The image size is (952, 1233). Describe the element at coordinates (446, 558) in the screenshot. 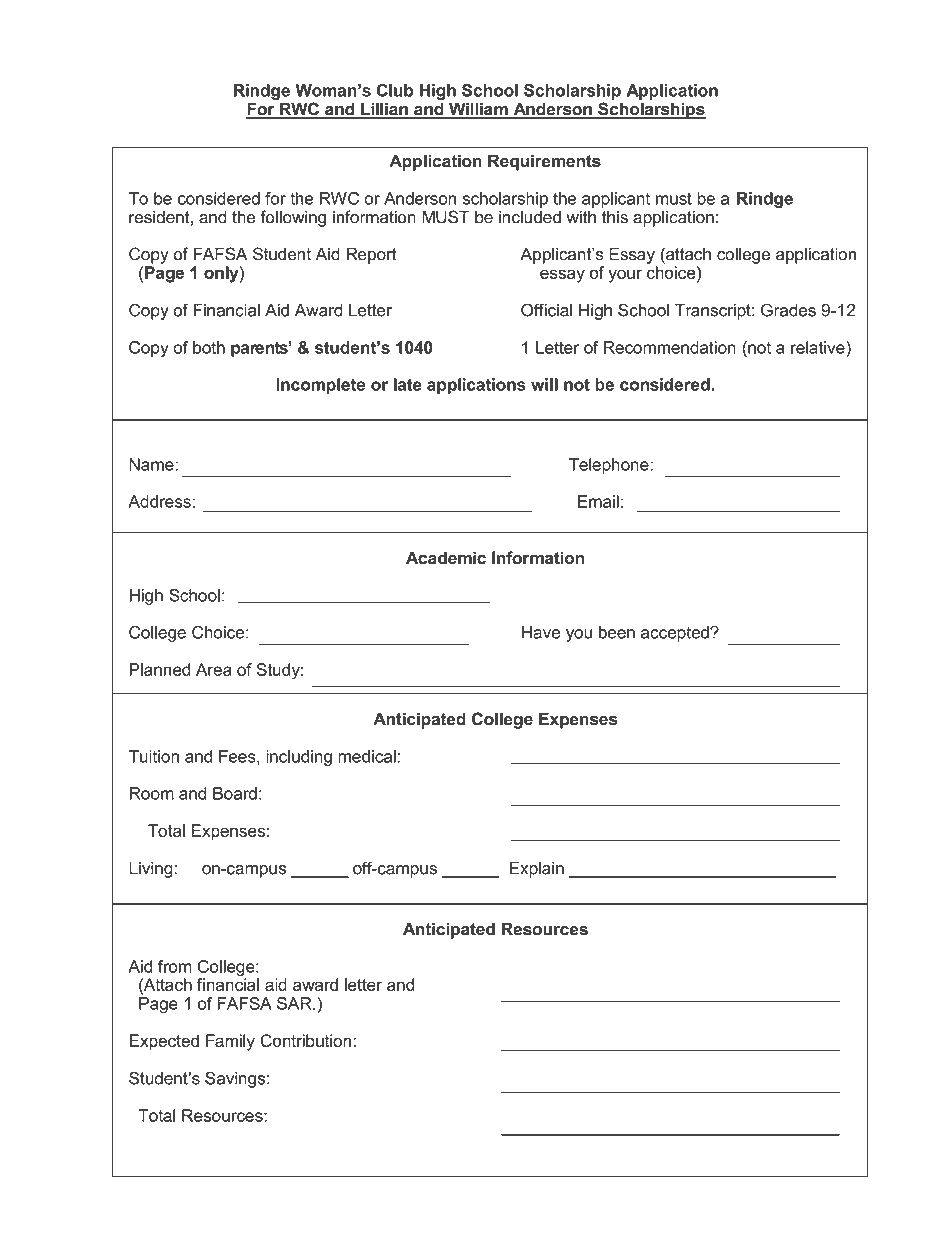

I see `Academic` at that location.
